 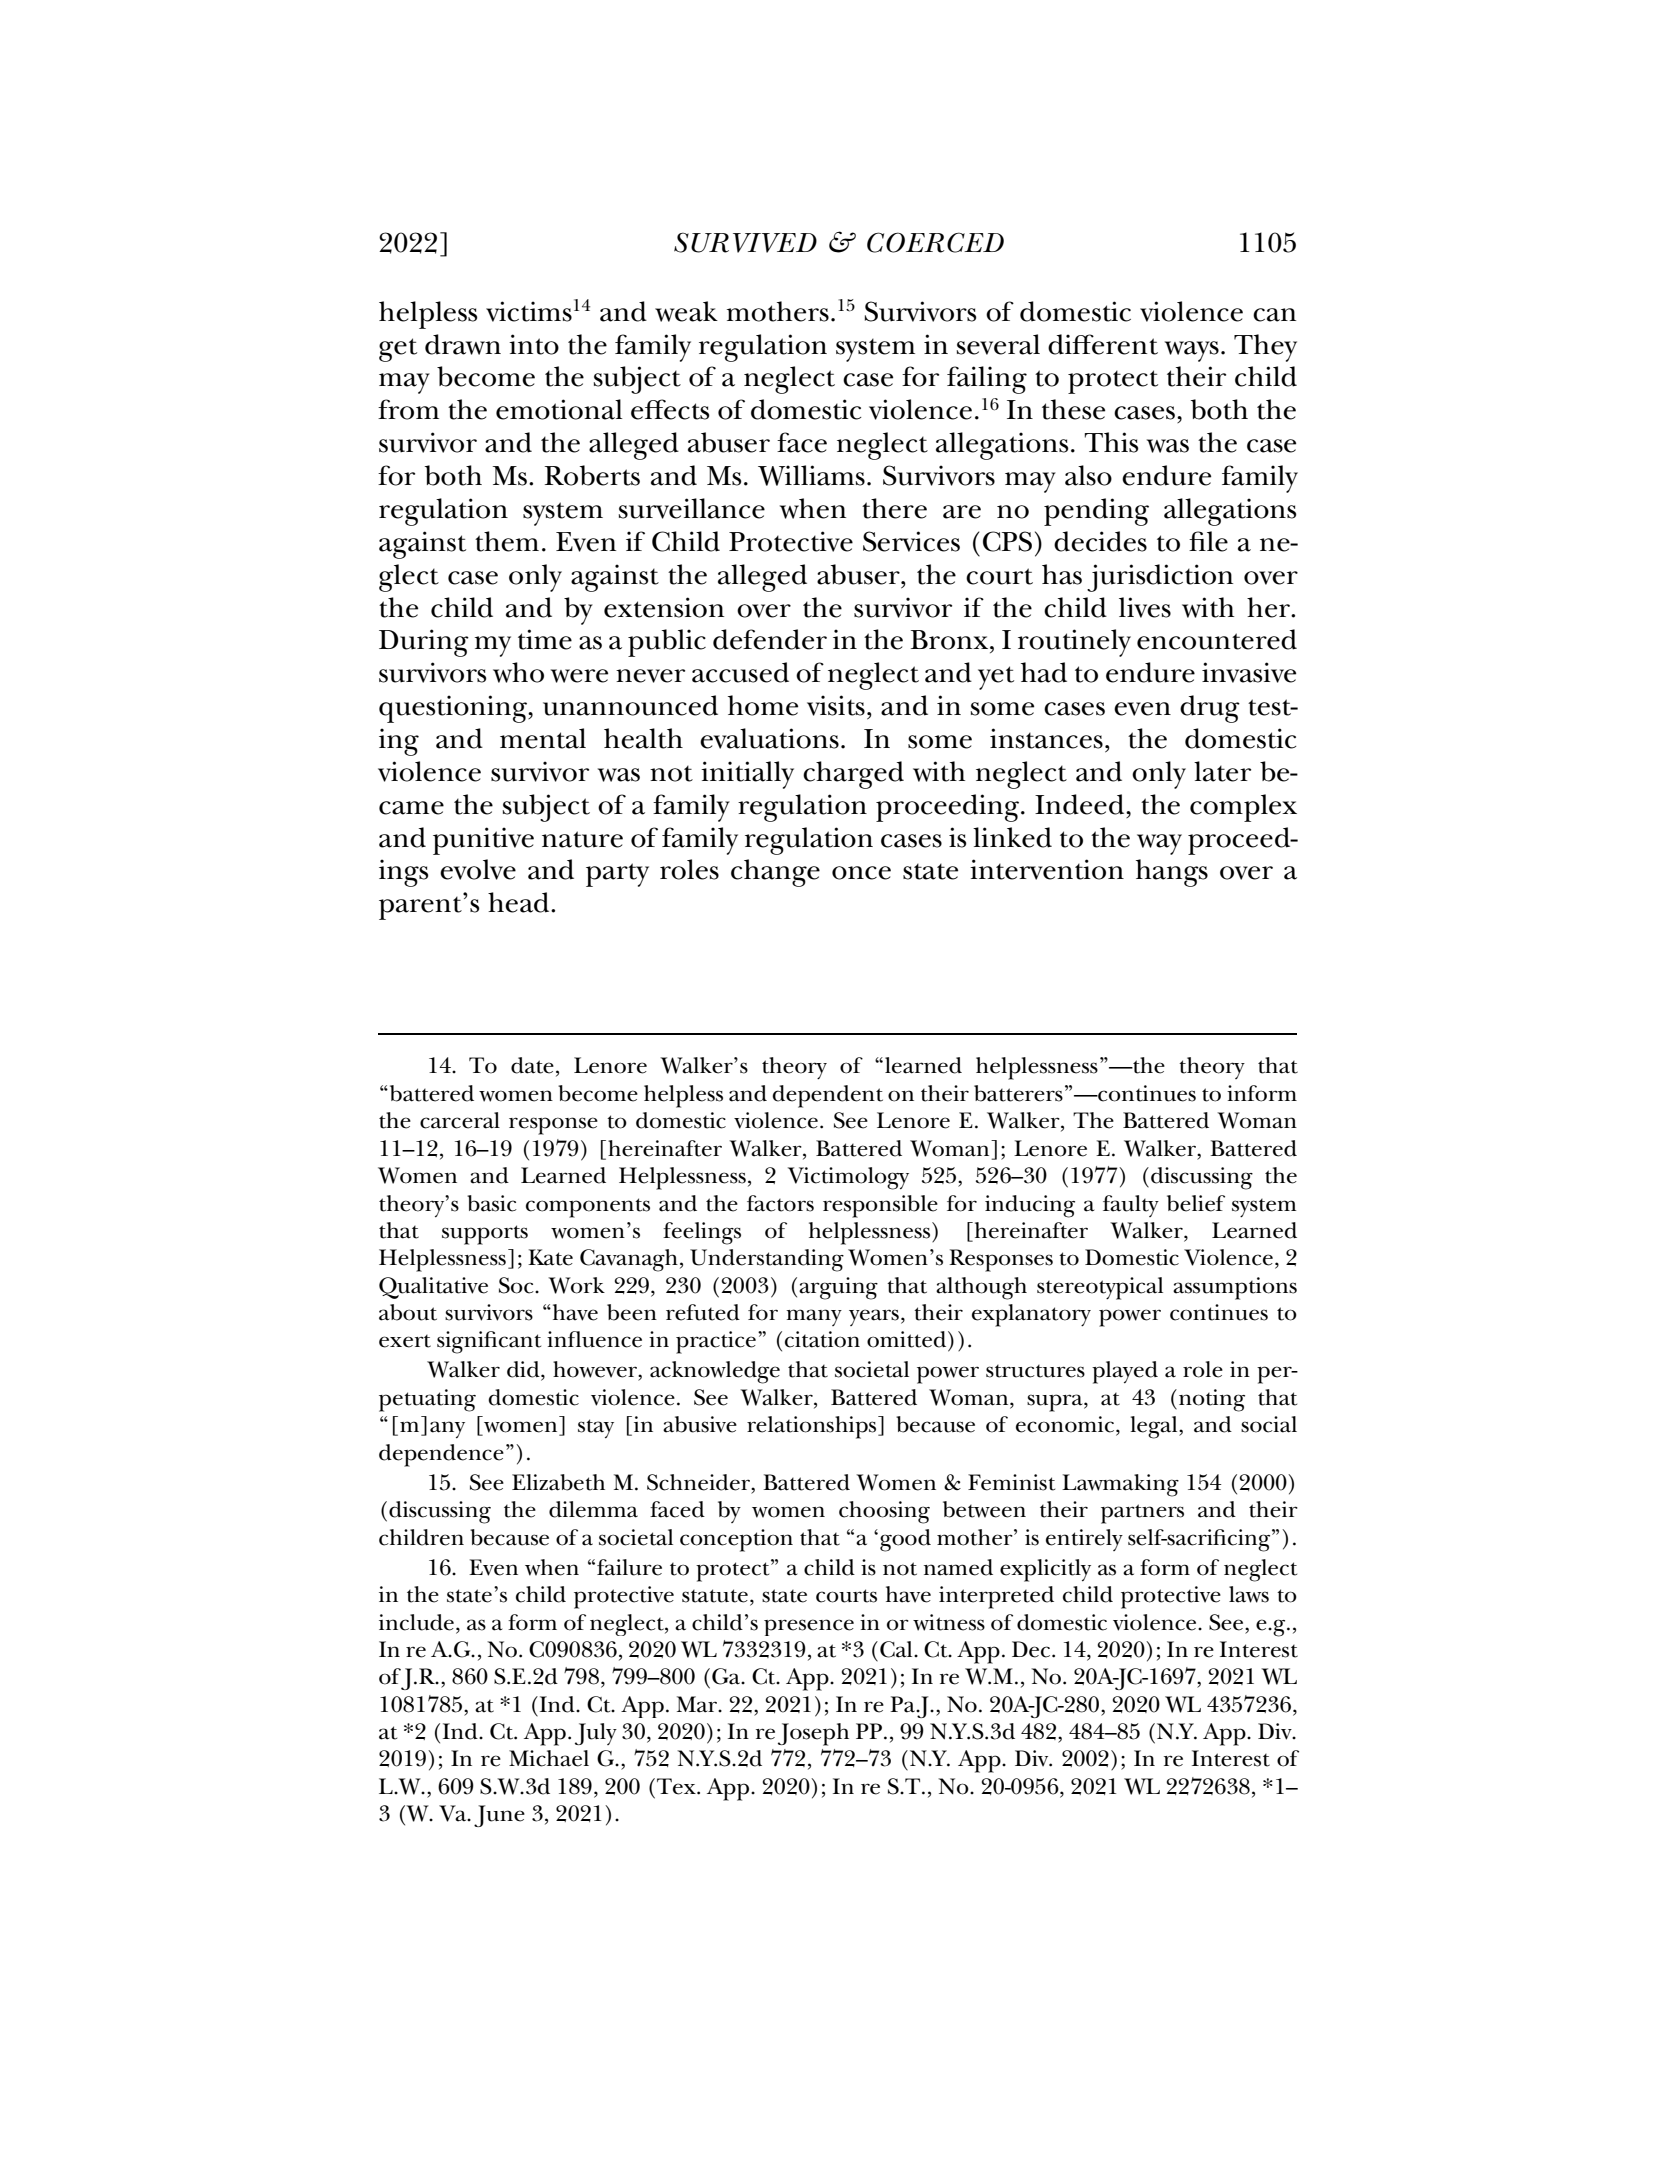 What do you see at coordinates (813, 1734) in the page?
I see `Joseph` at bounding box center [813, 1734].
